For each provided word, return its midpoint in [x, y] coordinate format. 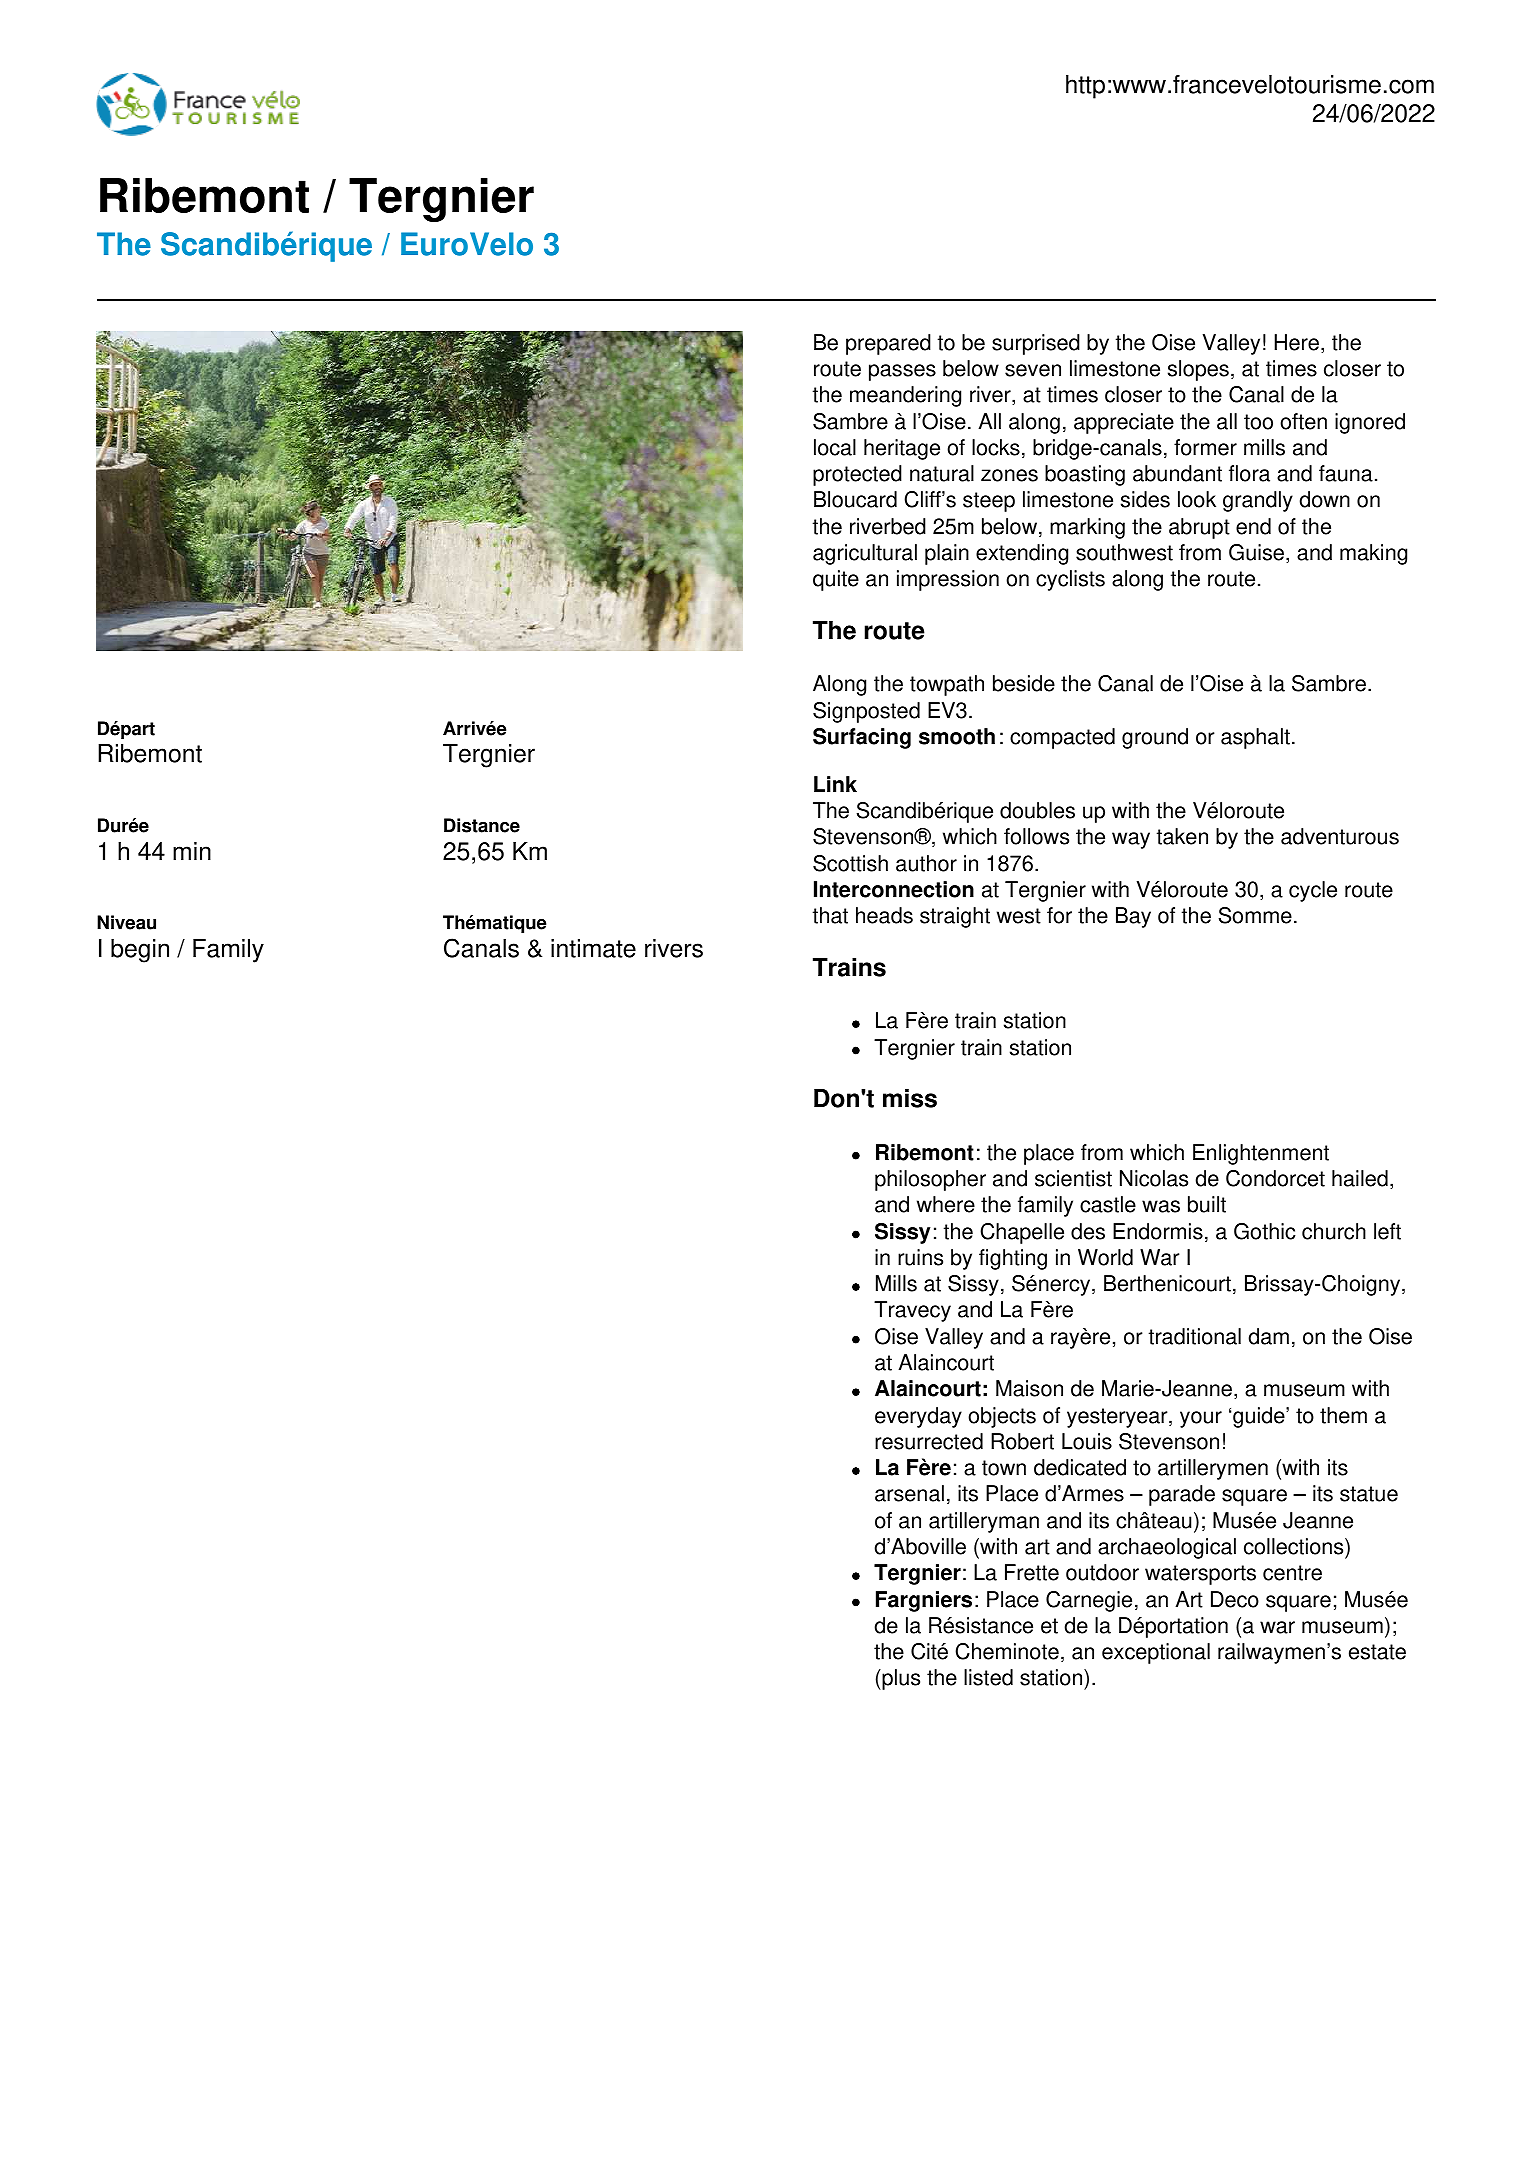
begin [140, 951]
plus [900, 1679]
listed [988, 1677]
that [830, 915]
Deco [1235, 1599]
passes [902, 372]
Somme [1255, 915]
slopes [1198, 370]
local [835, 447]
